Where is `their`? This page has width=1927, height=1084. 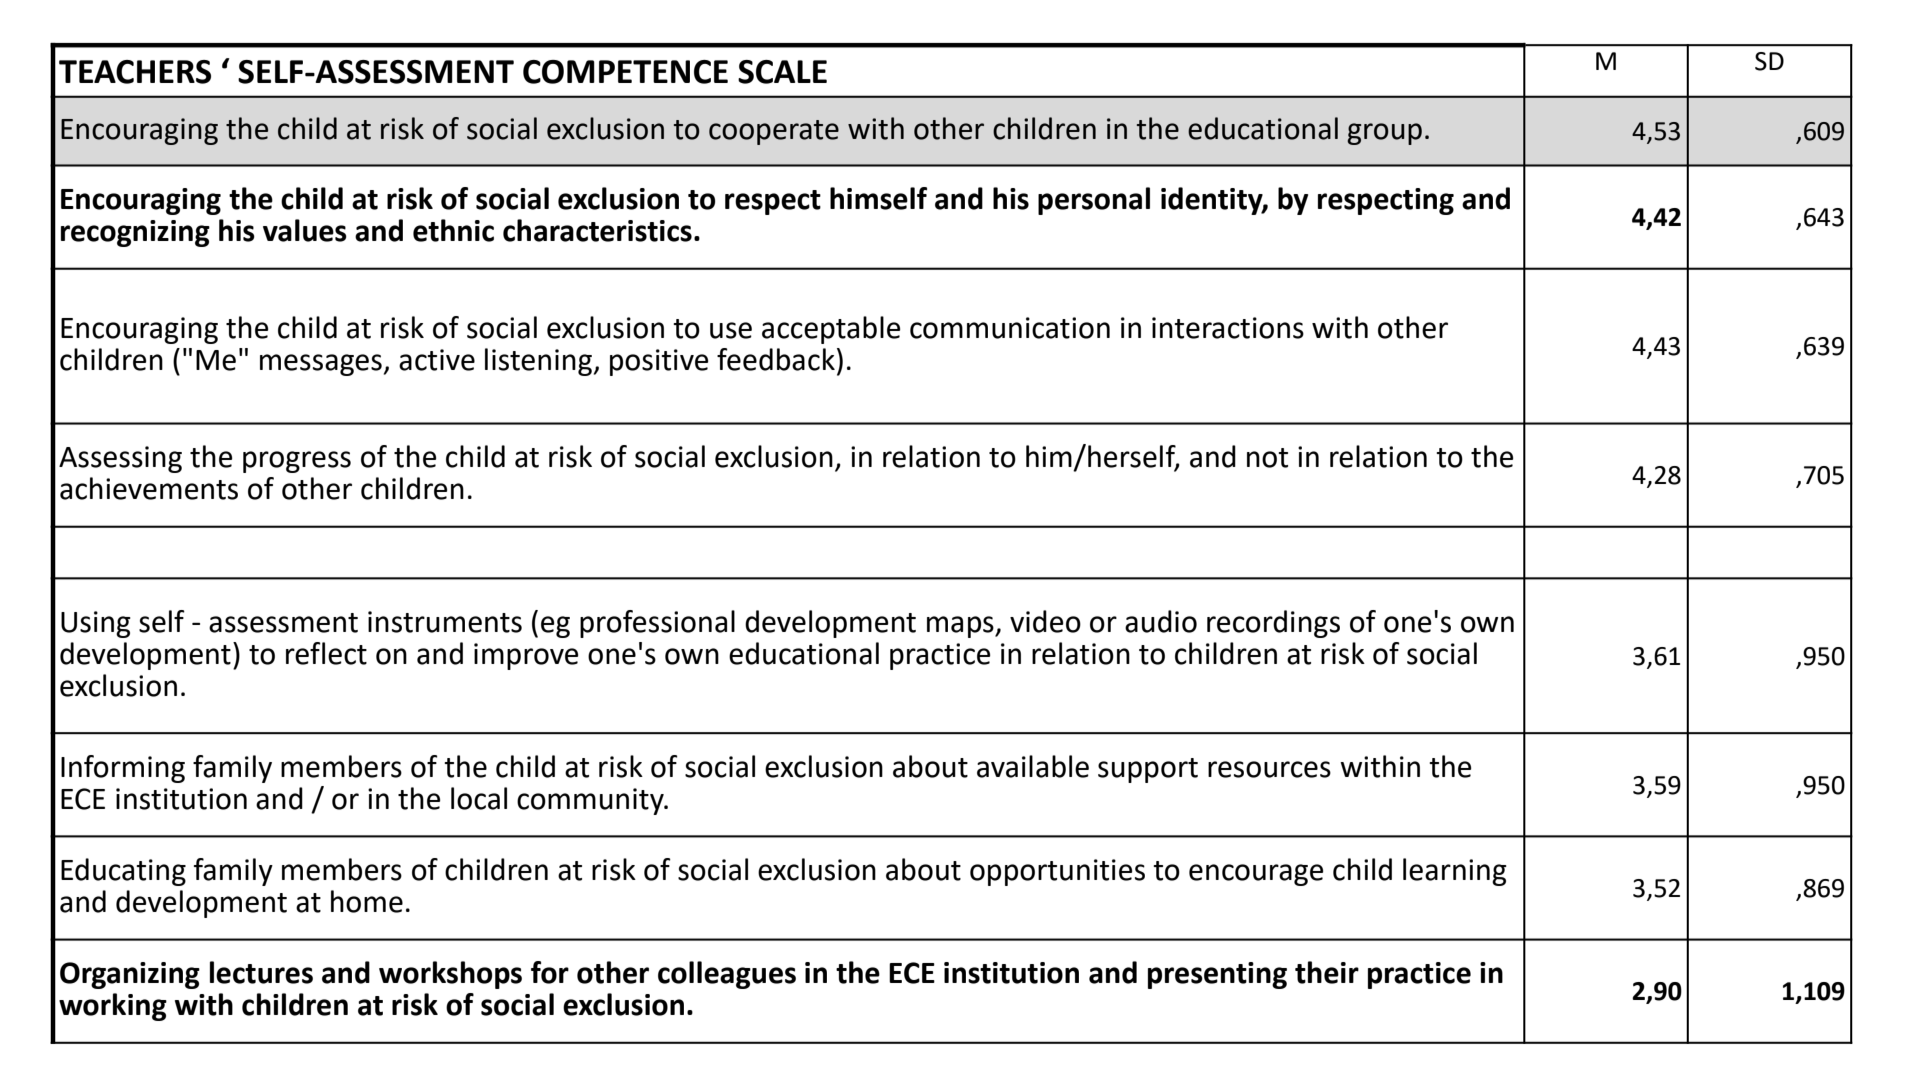
their is located at coordinates (1327, 972).
